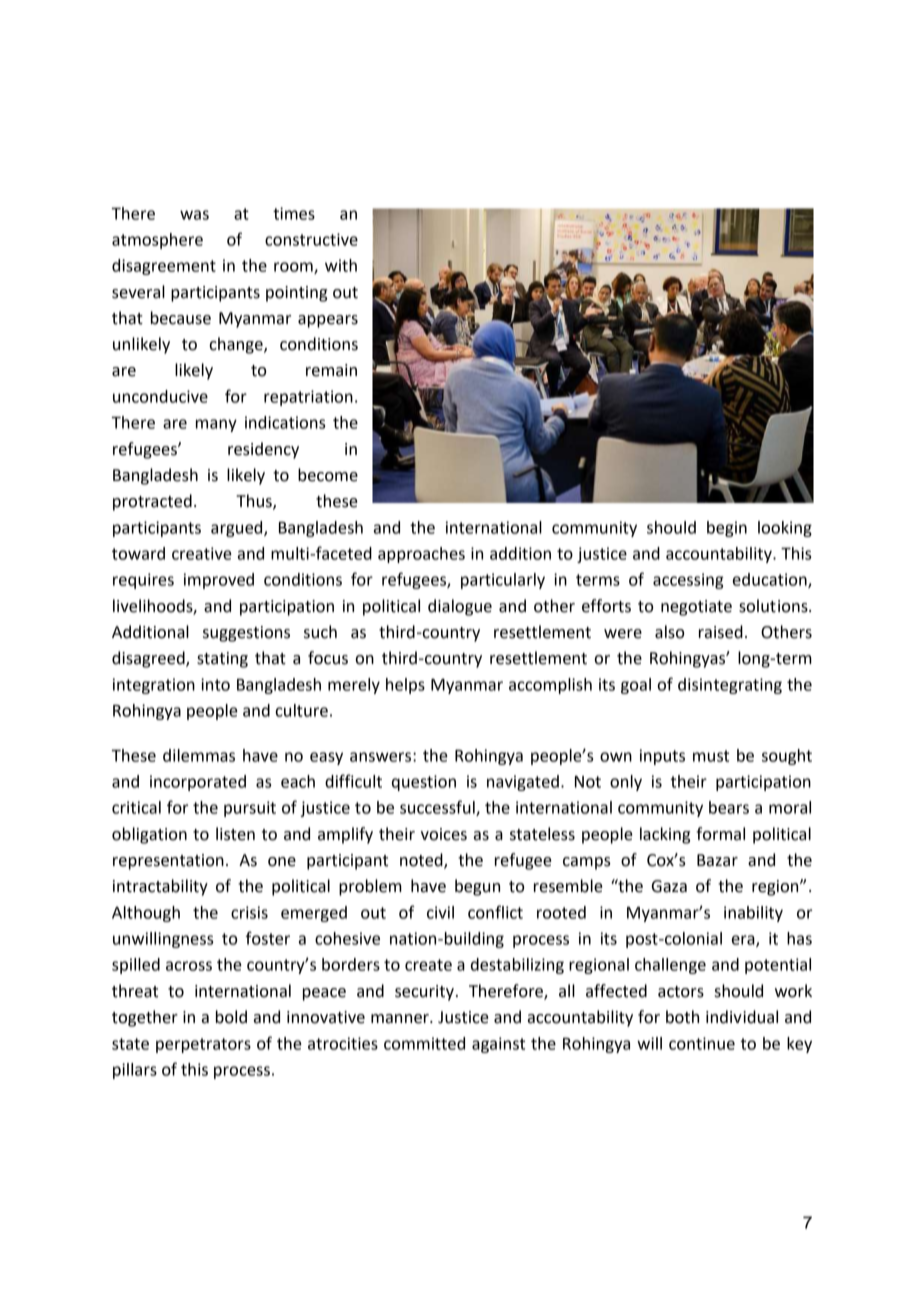 This document has width=924, height=1308. Describe the element at coordinates (498, 1045) in the document. I see `against` at that location.
